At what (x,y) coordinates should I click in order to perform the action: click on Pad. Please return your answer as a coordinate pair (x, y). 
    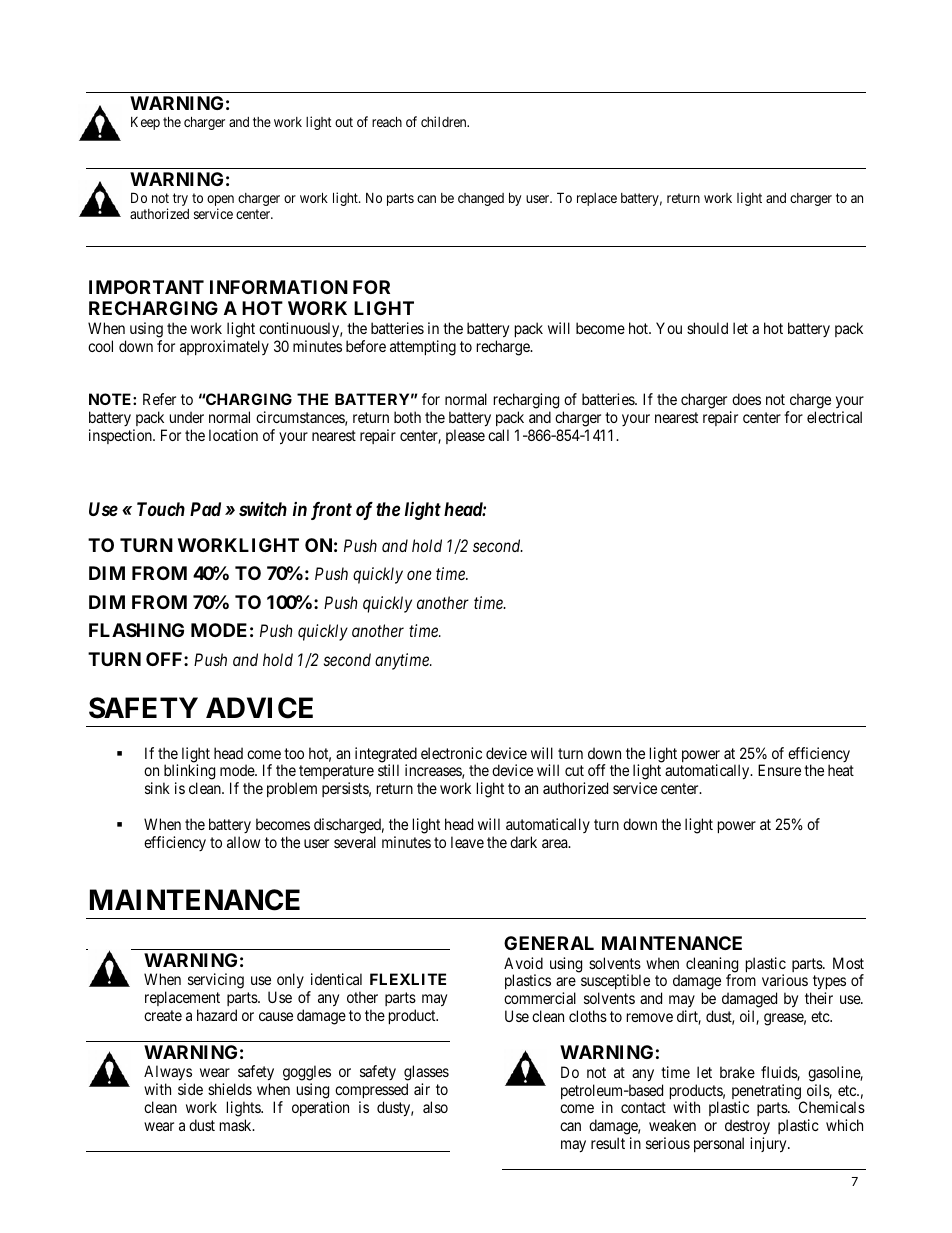
    Looking at the image, I should click on (205, 509).
